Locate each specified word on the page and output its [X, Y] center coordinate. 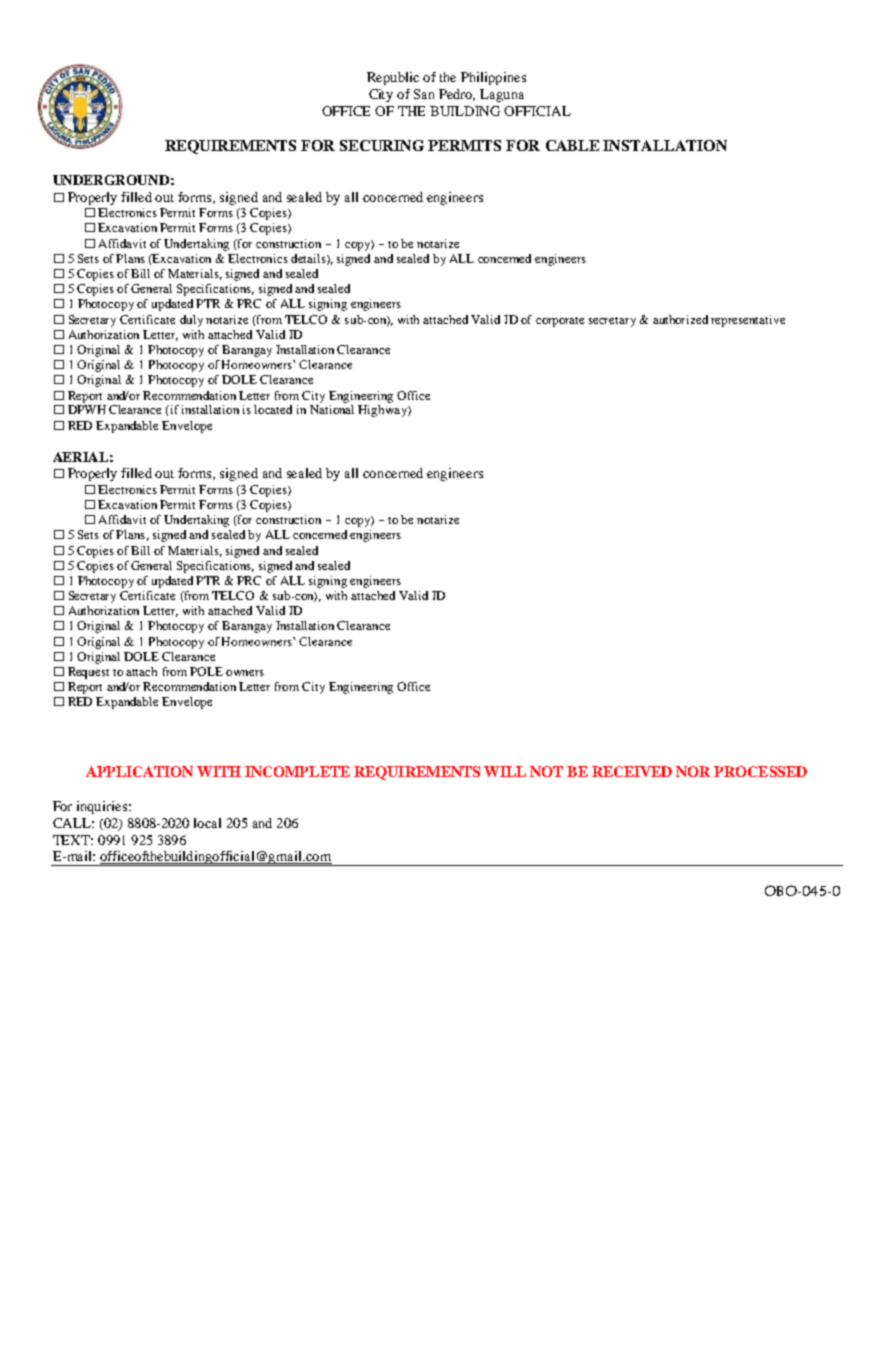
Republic [393, 78]
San [424, 94]
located [273, 409]
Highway [383, 411]
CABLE [572, 145]
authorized [680, 319]
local [207, 823]
